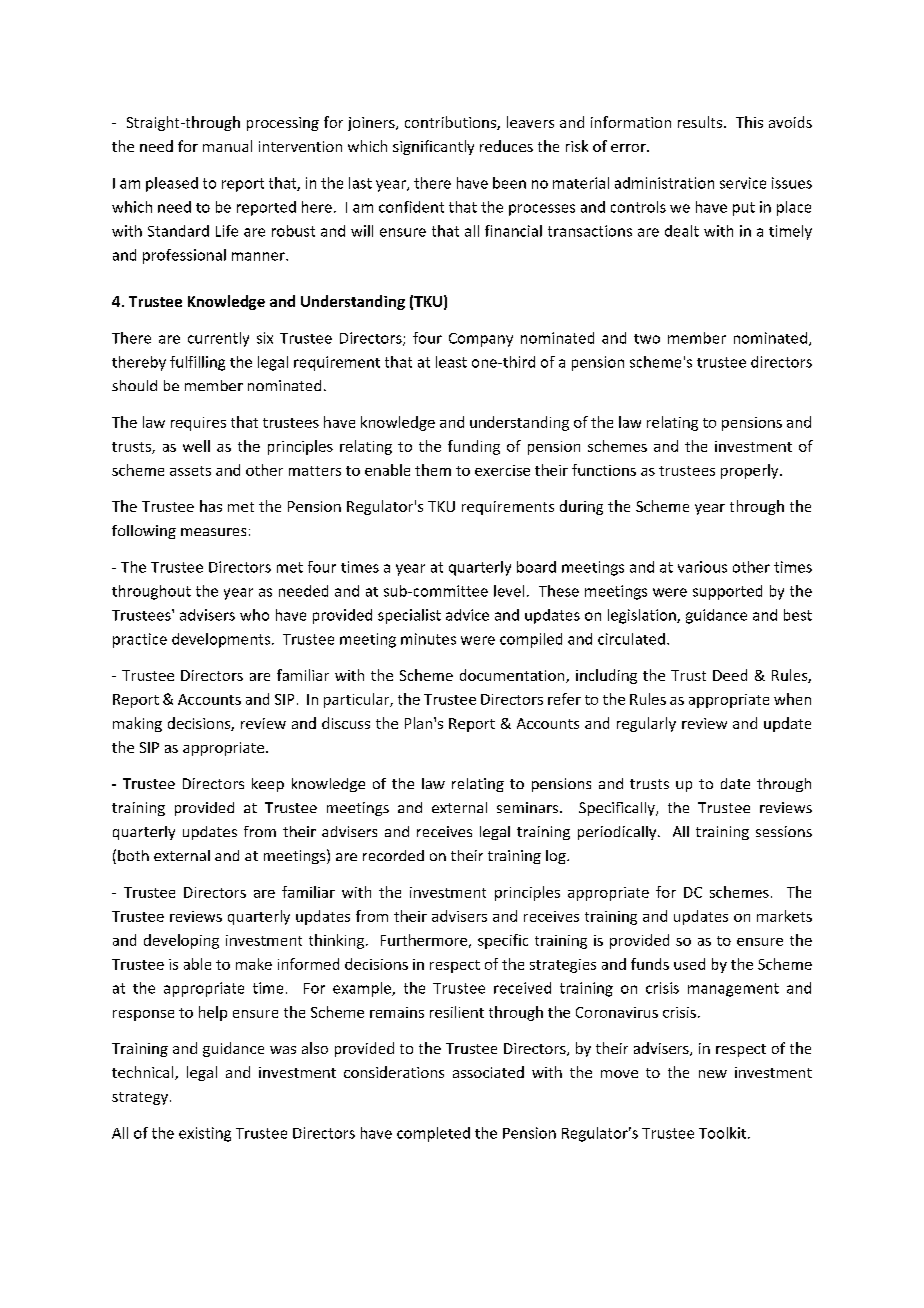 The image size is (924, 1308). I want to click on sessions, so click(784, 831).
